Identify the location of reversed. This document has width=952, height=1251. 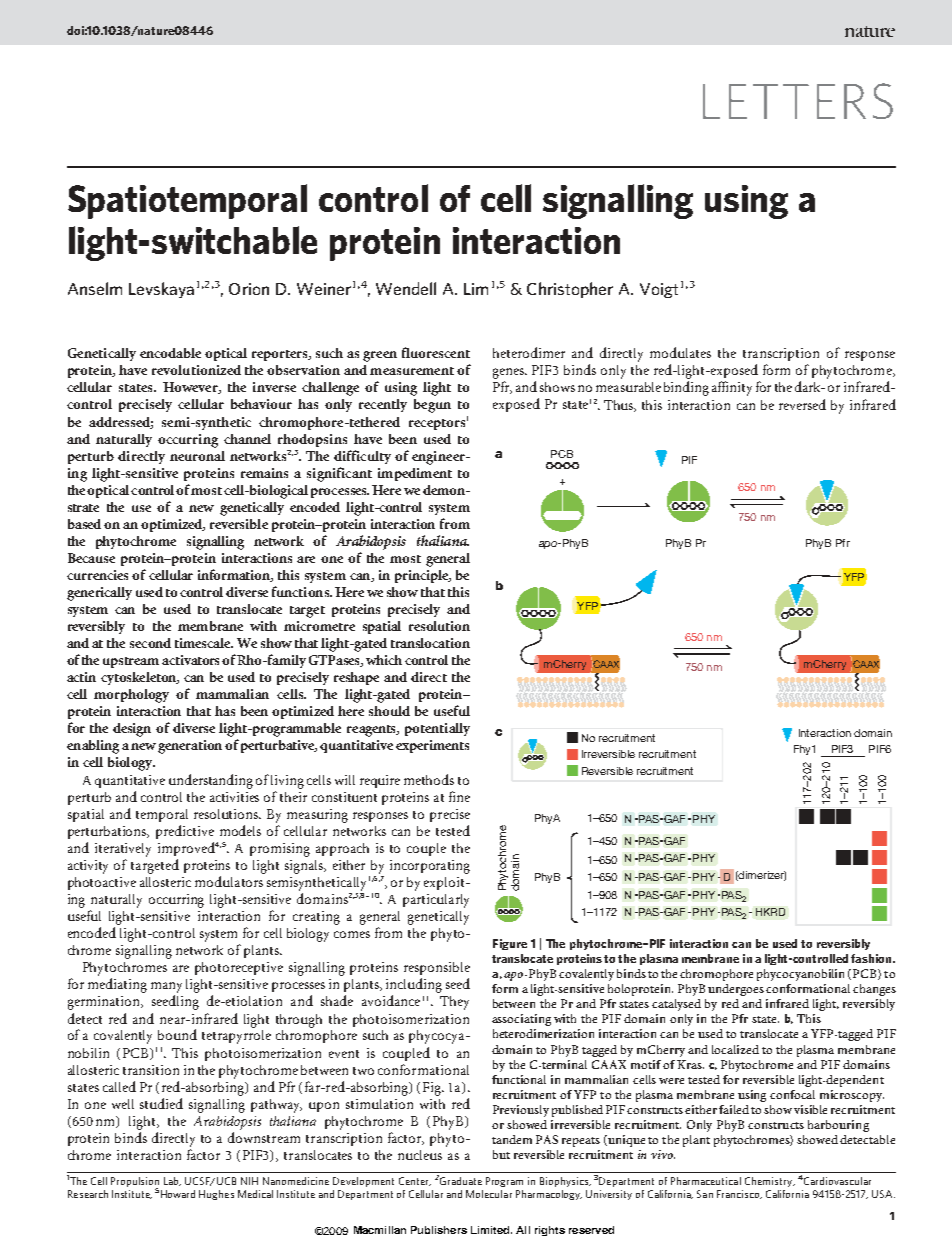
(802, 404).
